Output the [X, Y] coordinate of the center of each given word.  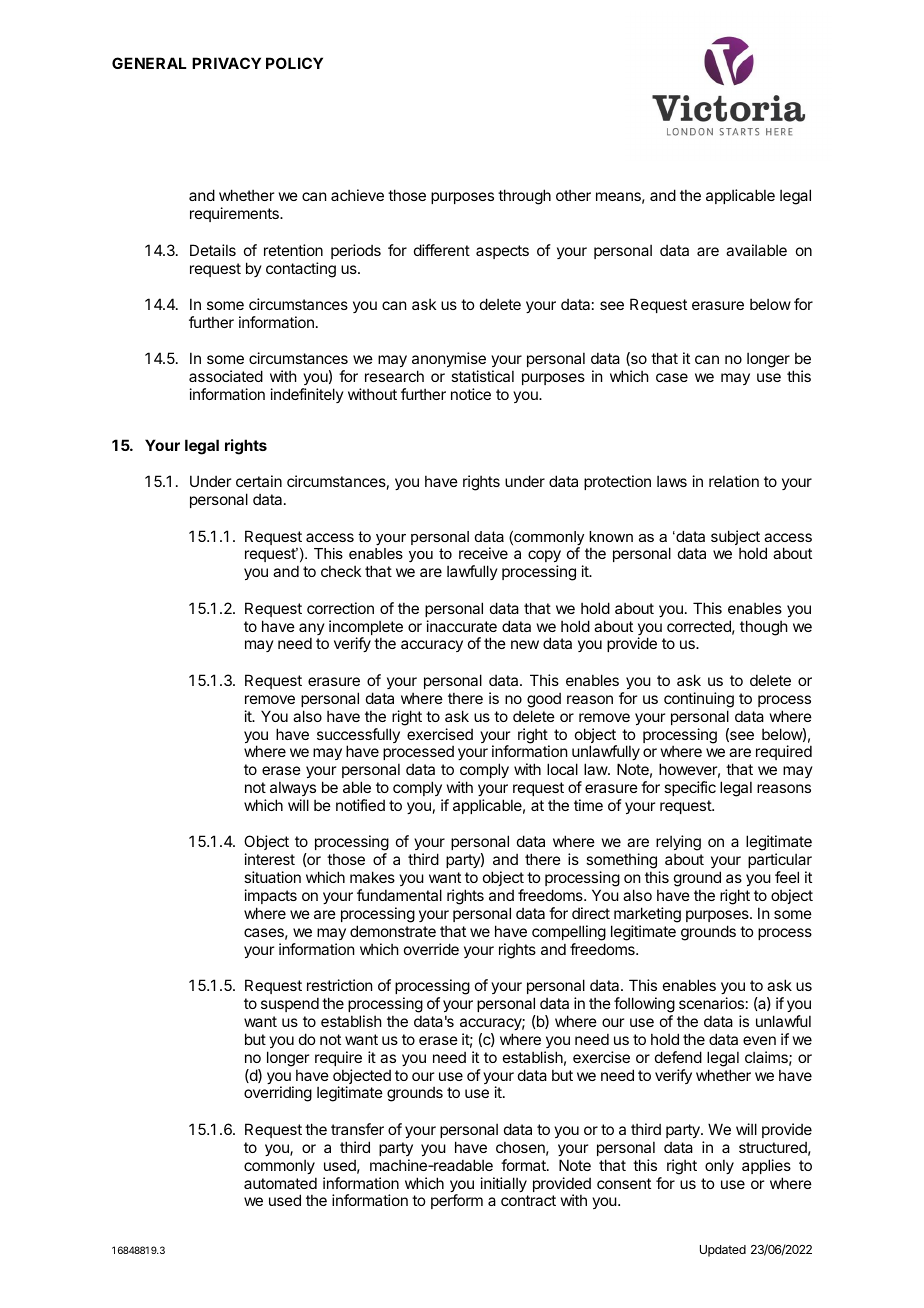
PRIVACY [226, 63]
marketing [647, 915]
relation [734, 481]
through [524, 197]
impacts [271, 896]
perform [457, 1201]
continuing [699, 700]
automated [280, 1183]
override [431, 949]
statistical [482, 376]
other [573, 195]
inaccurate [462, 626]
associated [226, 376]
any [312, 630]
